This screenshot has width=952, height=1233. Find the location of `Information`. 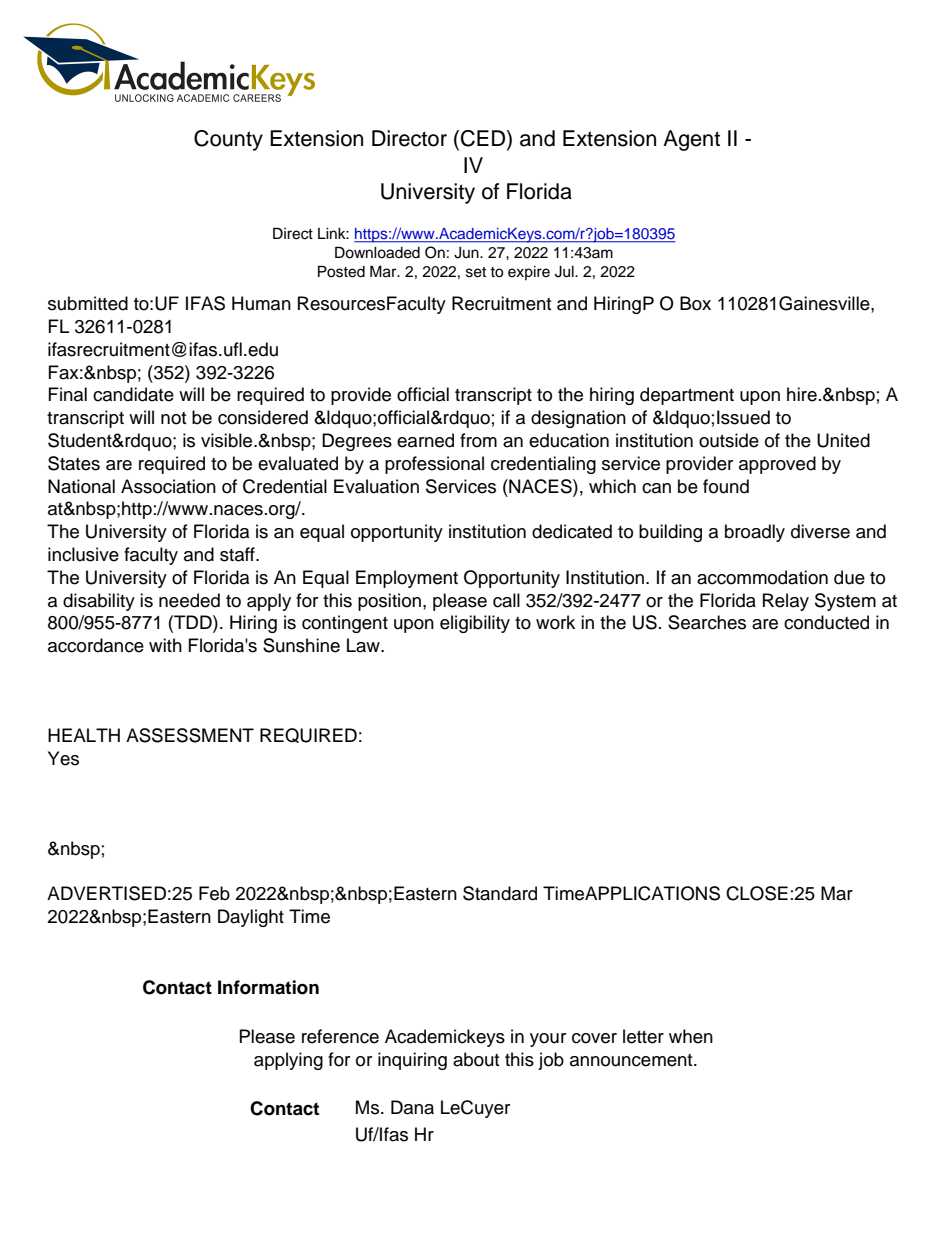

Information is located at coordinates (268, 987).
